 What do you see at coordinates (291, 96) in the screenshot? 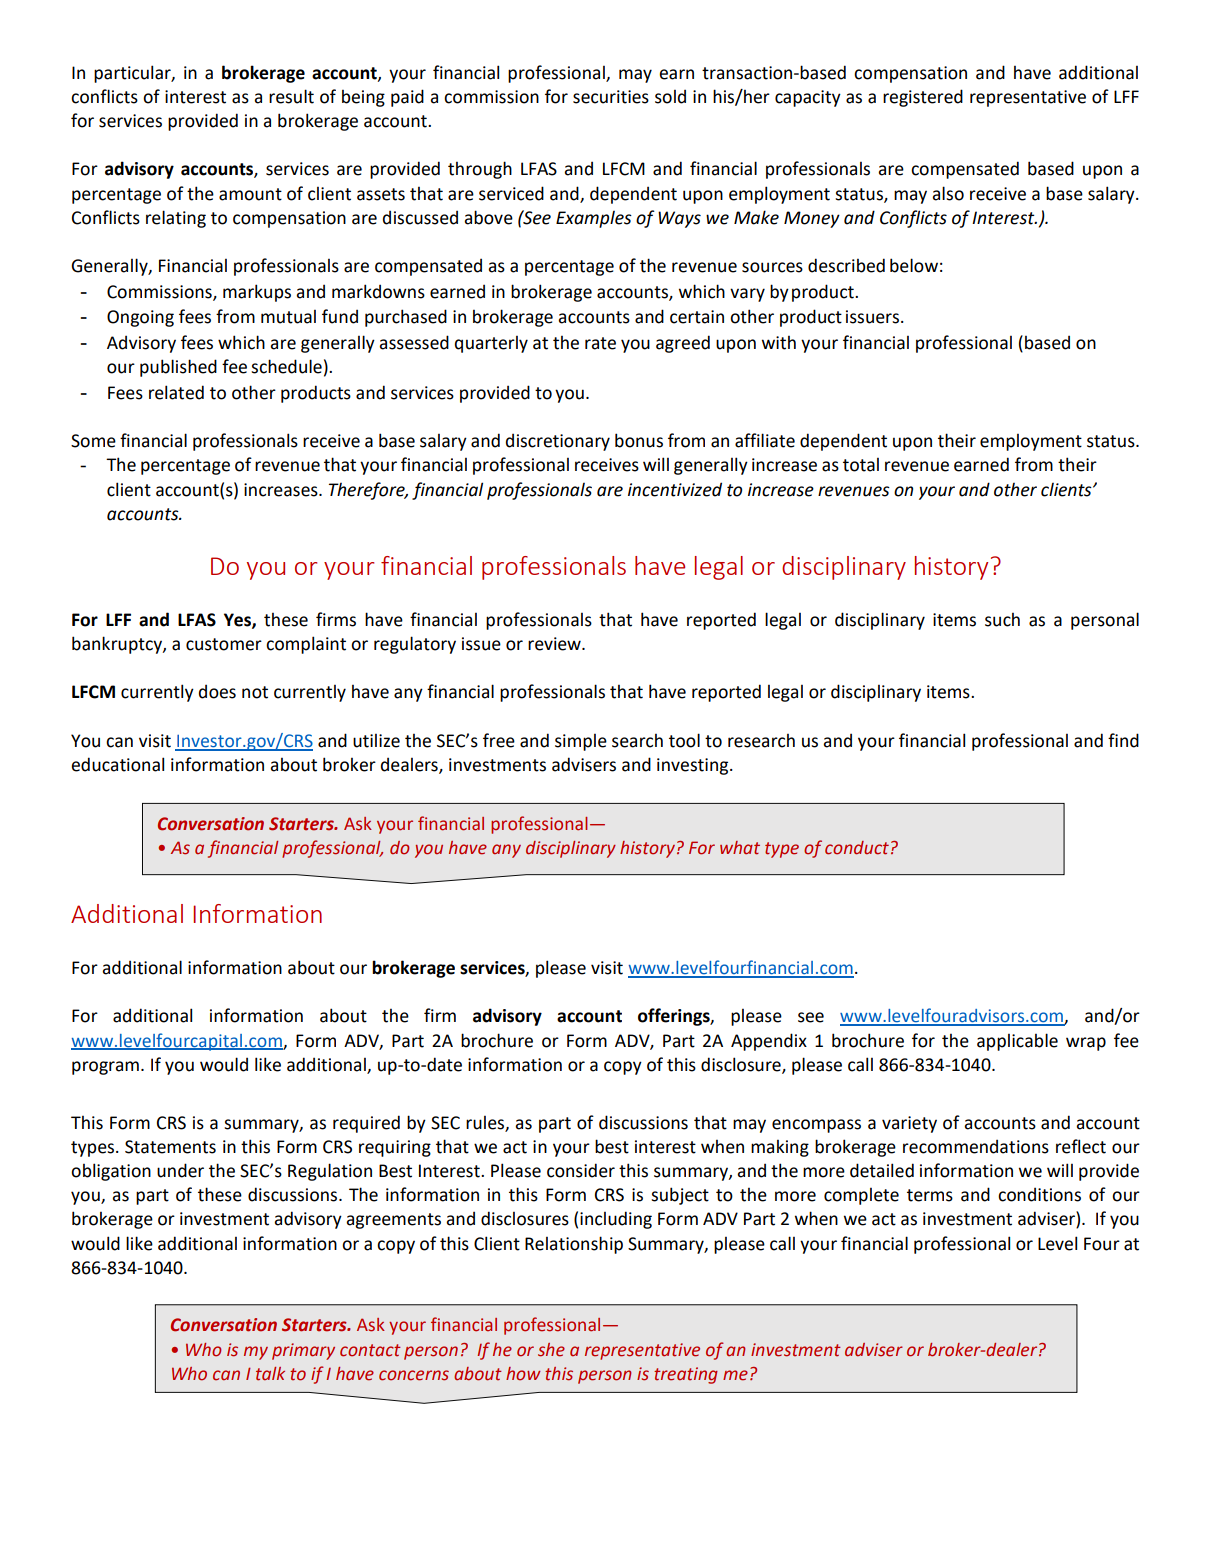
I see `result` at bounding box center [291, 96].
